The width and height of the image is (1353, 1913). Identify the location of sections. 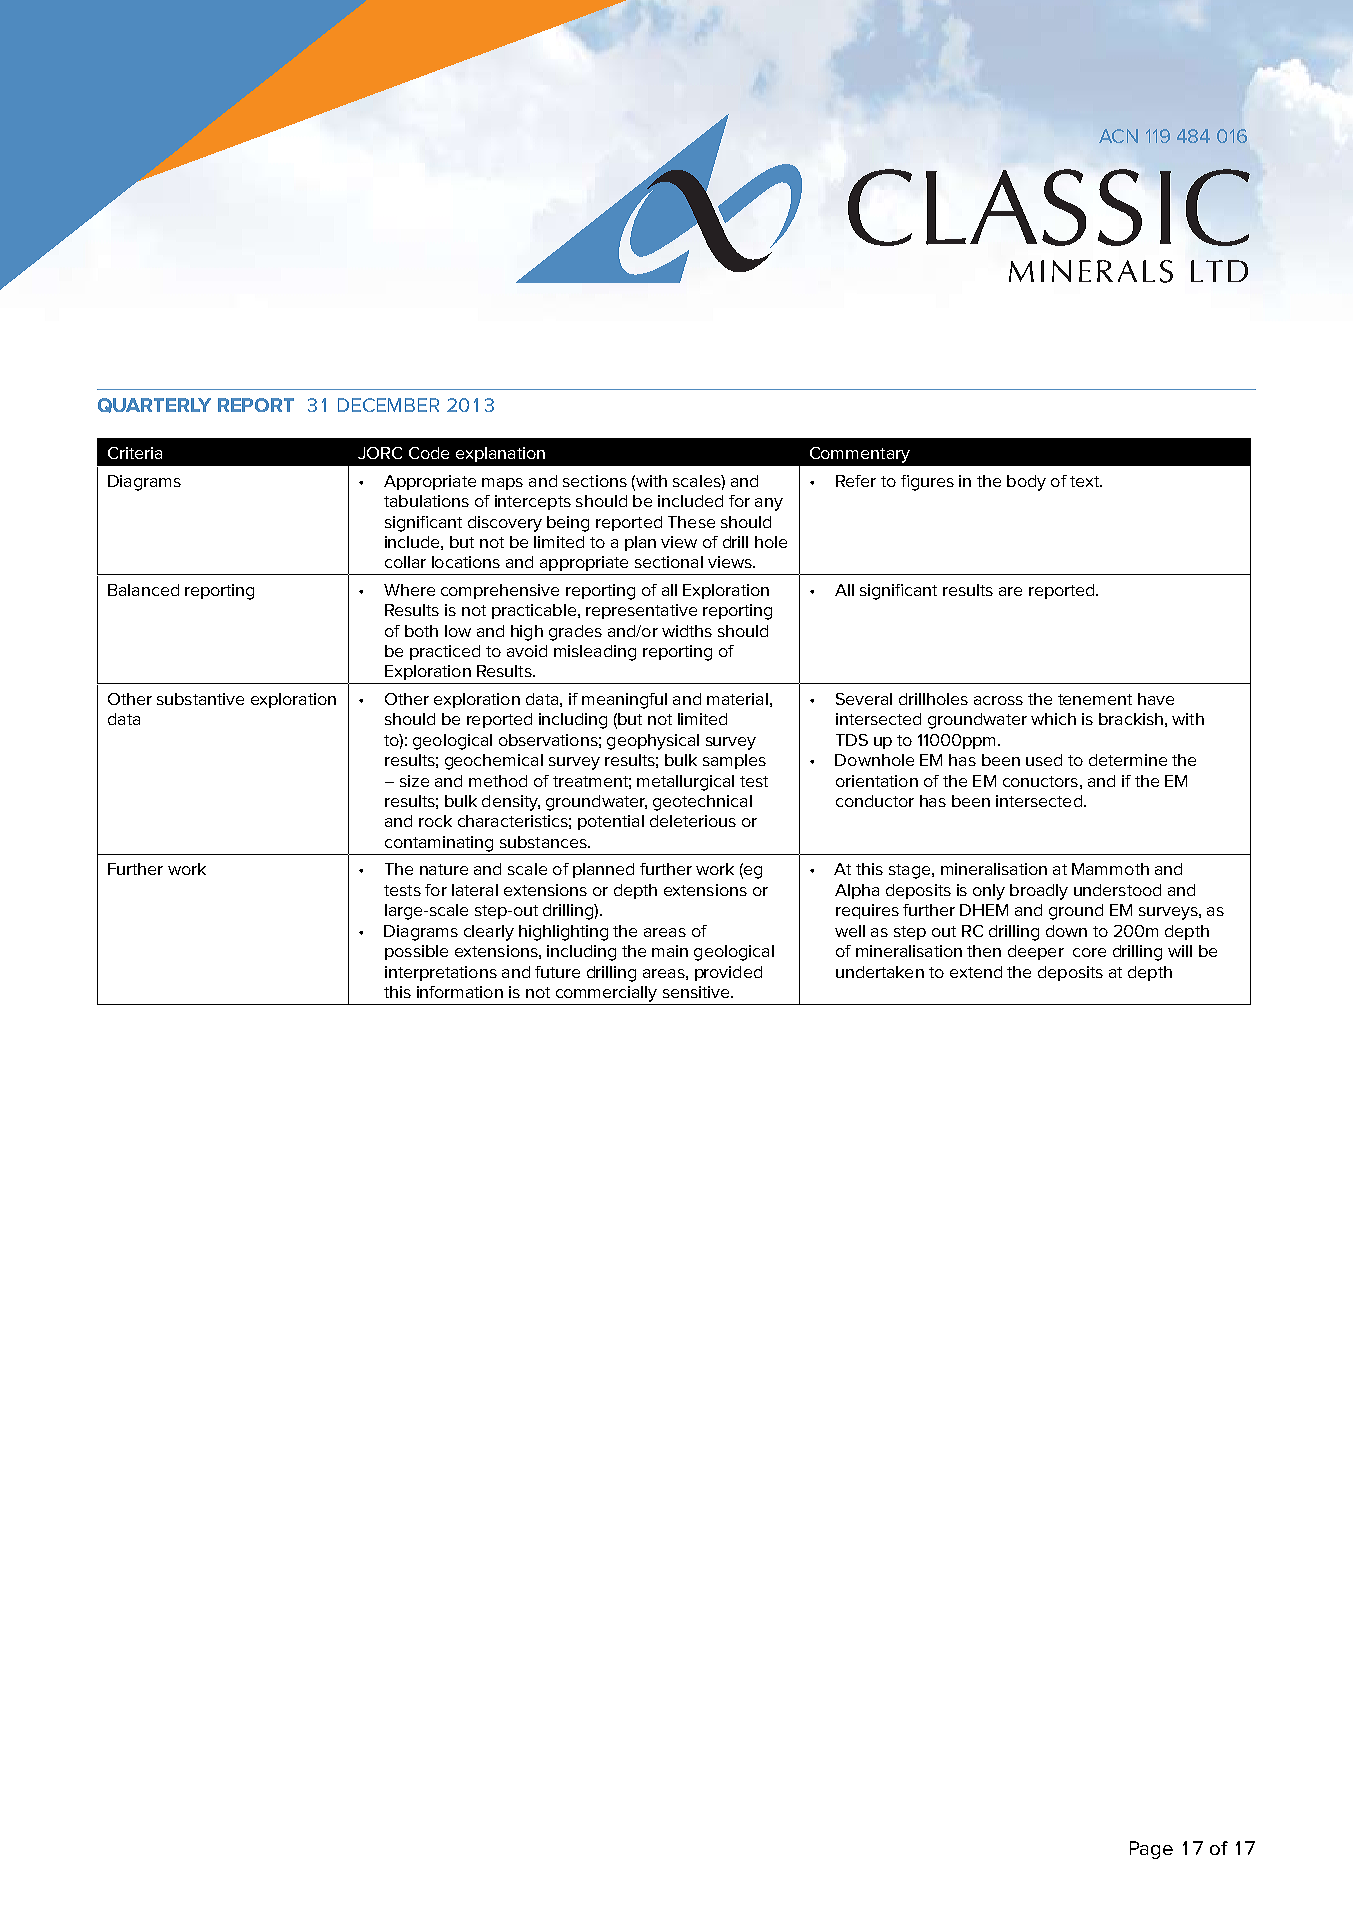
(595, 481).
